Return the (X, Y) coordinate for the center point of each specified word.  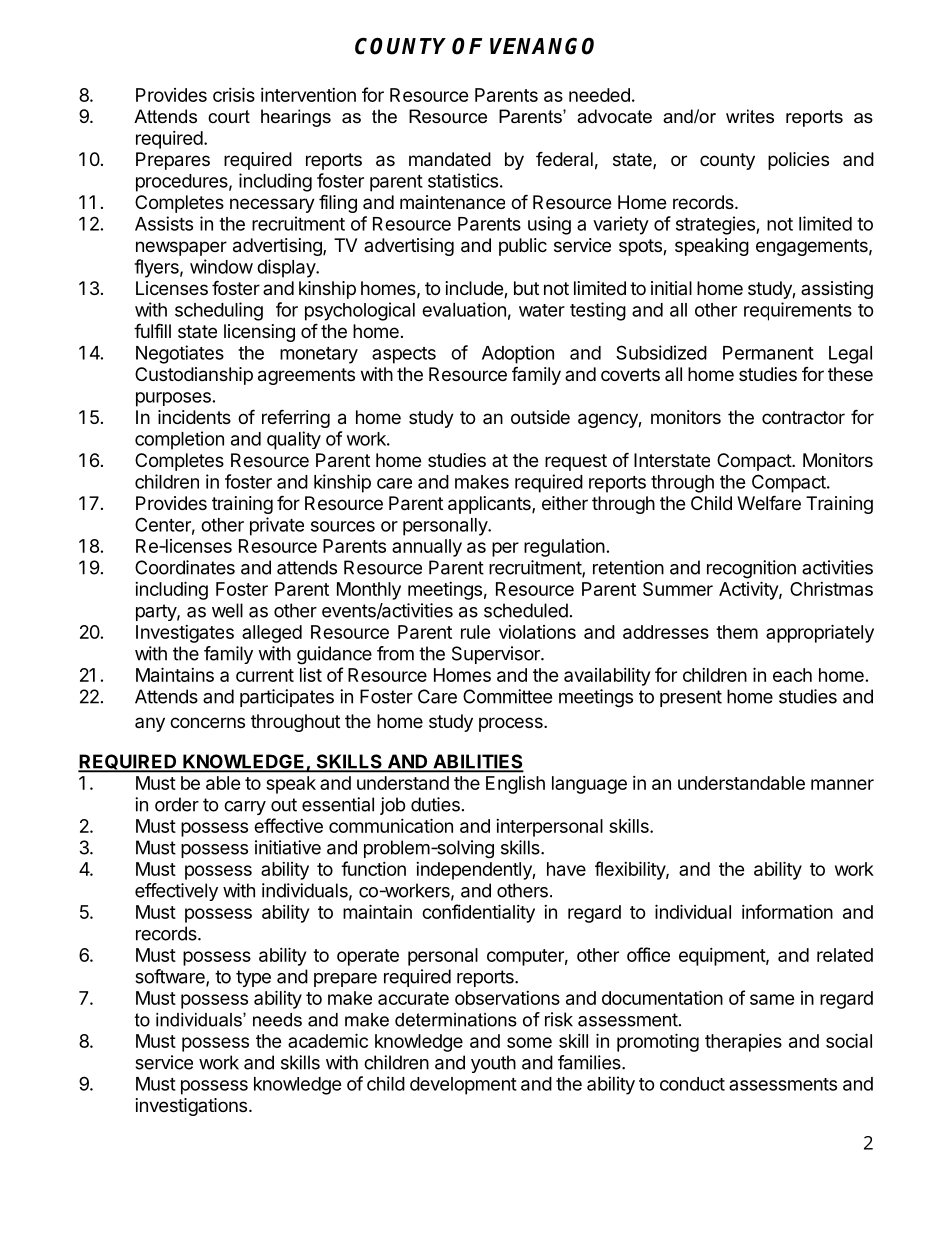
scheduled (526, 610)
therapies (743, 1043)
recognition (751, 569)
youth (493, 1064)
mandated (450, 159)
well (227, 610)
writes (750, 116)
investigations (191, 1107)
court (229, 117)
